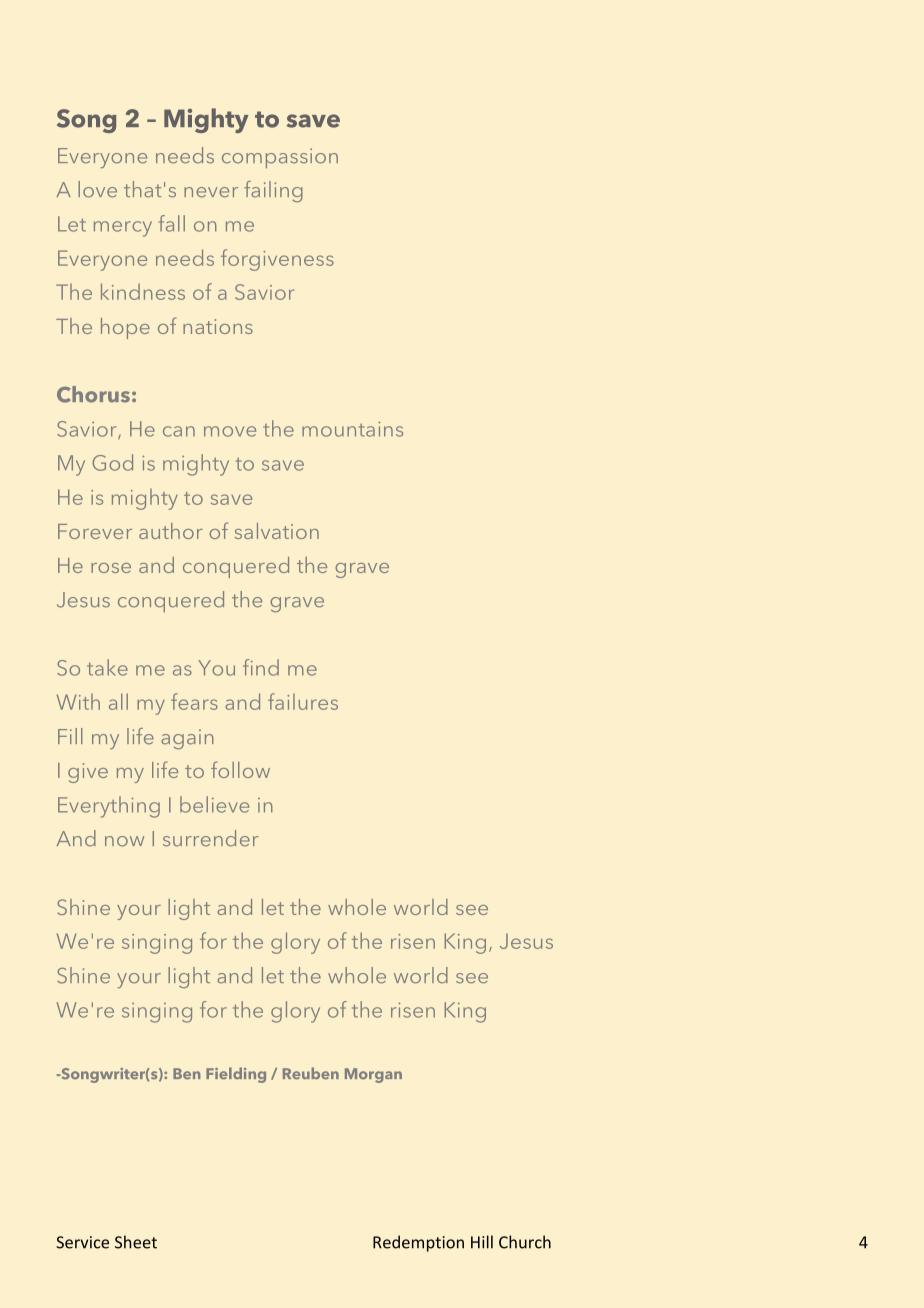 The image size is (924, 1308). Describe the element at coordinates (97, 189) in the document. I see `love` at that location.
